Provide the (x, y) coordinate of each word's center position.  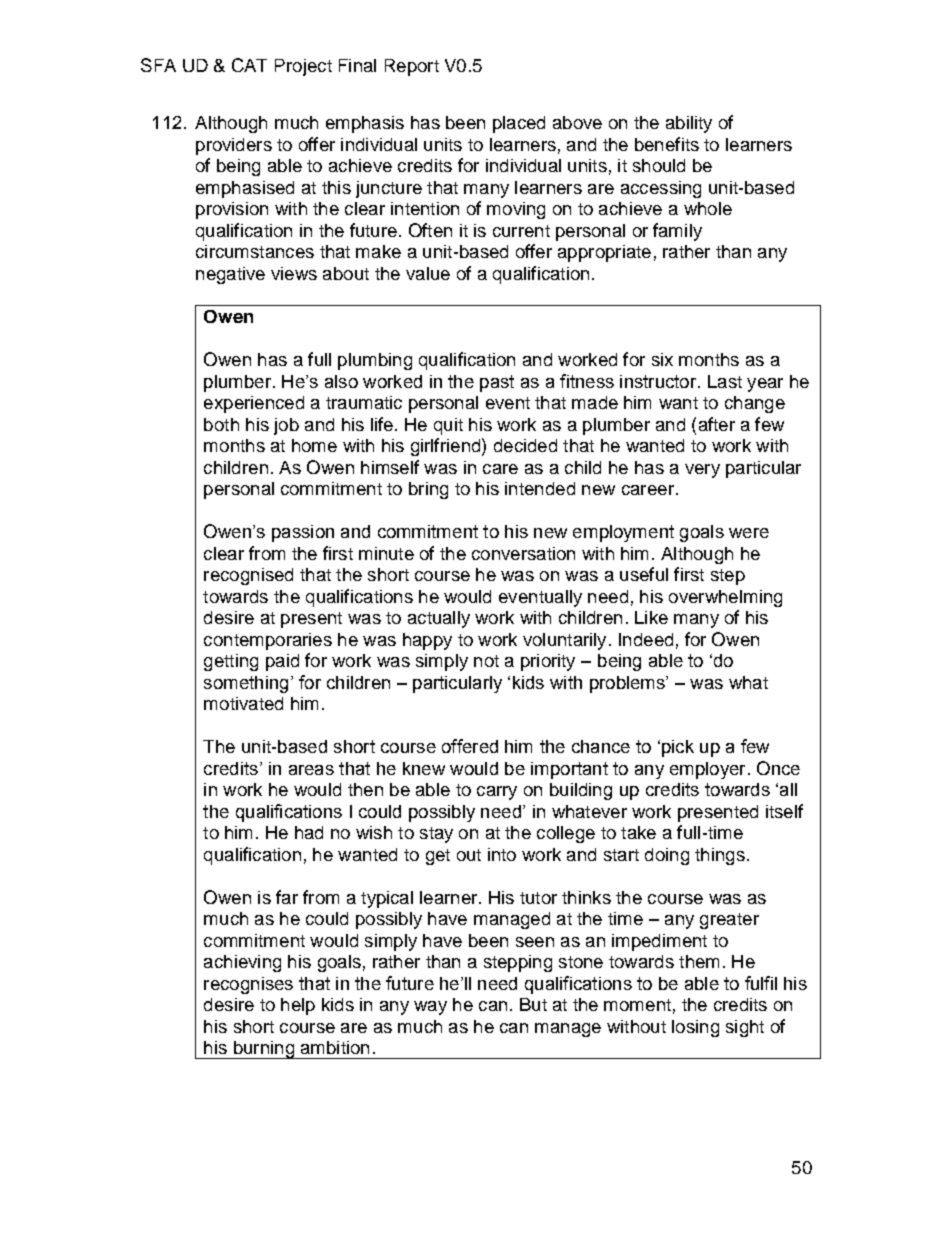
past (497, 383)
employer (707, 770)
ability (689, 124)
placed (519, 124)
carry (497, 793)
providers (234, 146)
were (749, 533)
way (430, 1008)
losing (695, 1028)
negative (230, 275)
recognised (248, 576)
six (662, 359)
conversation (523, 553)
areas (311, 770)
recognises (248, 985)
